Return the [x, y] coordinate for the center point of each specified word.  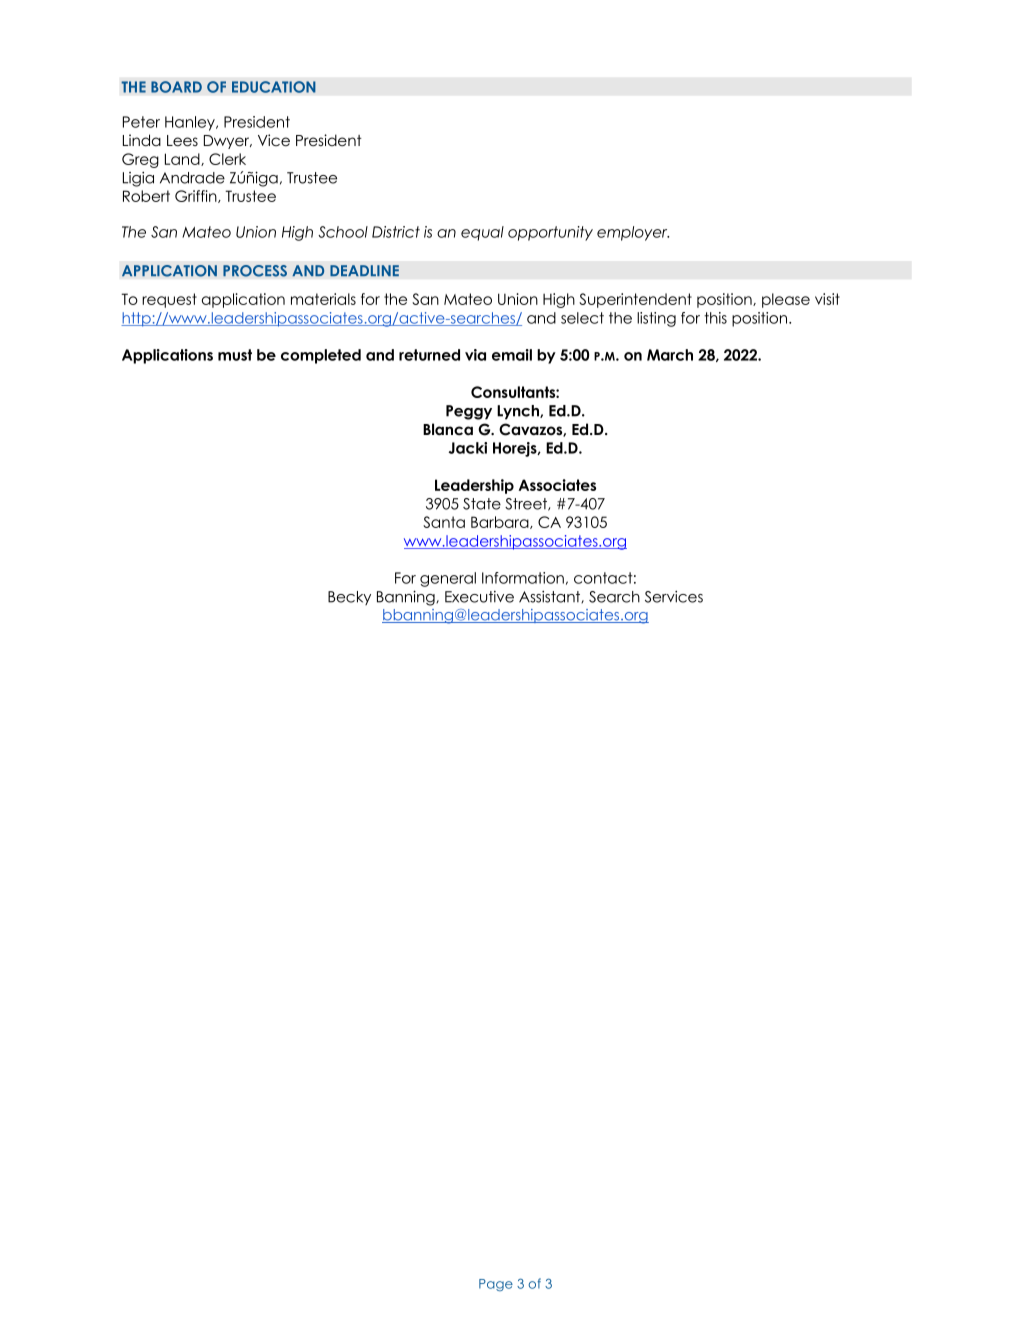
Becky [349, 598]
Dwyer [228, 142]
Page [496, 1285]
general [448, 579]
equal [482, 233]
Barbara [501, 522]
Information [523, 578]
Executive [479, 597]
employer [633, 233]
